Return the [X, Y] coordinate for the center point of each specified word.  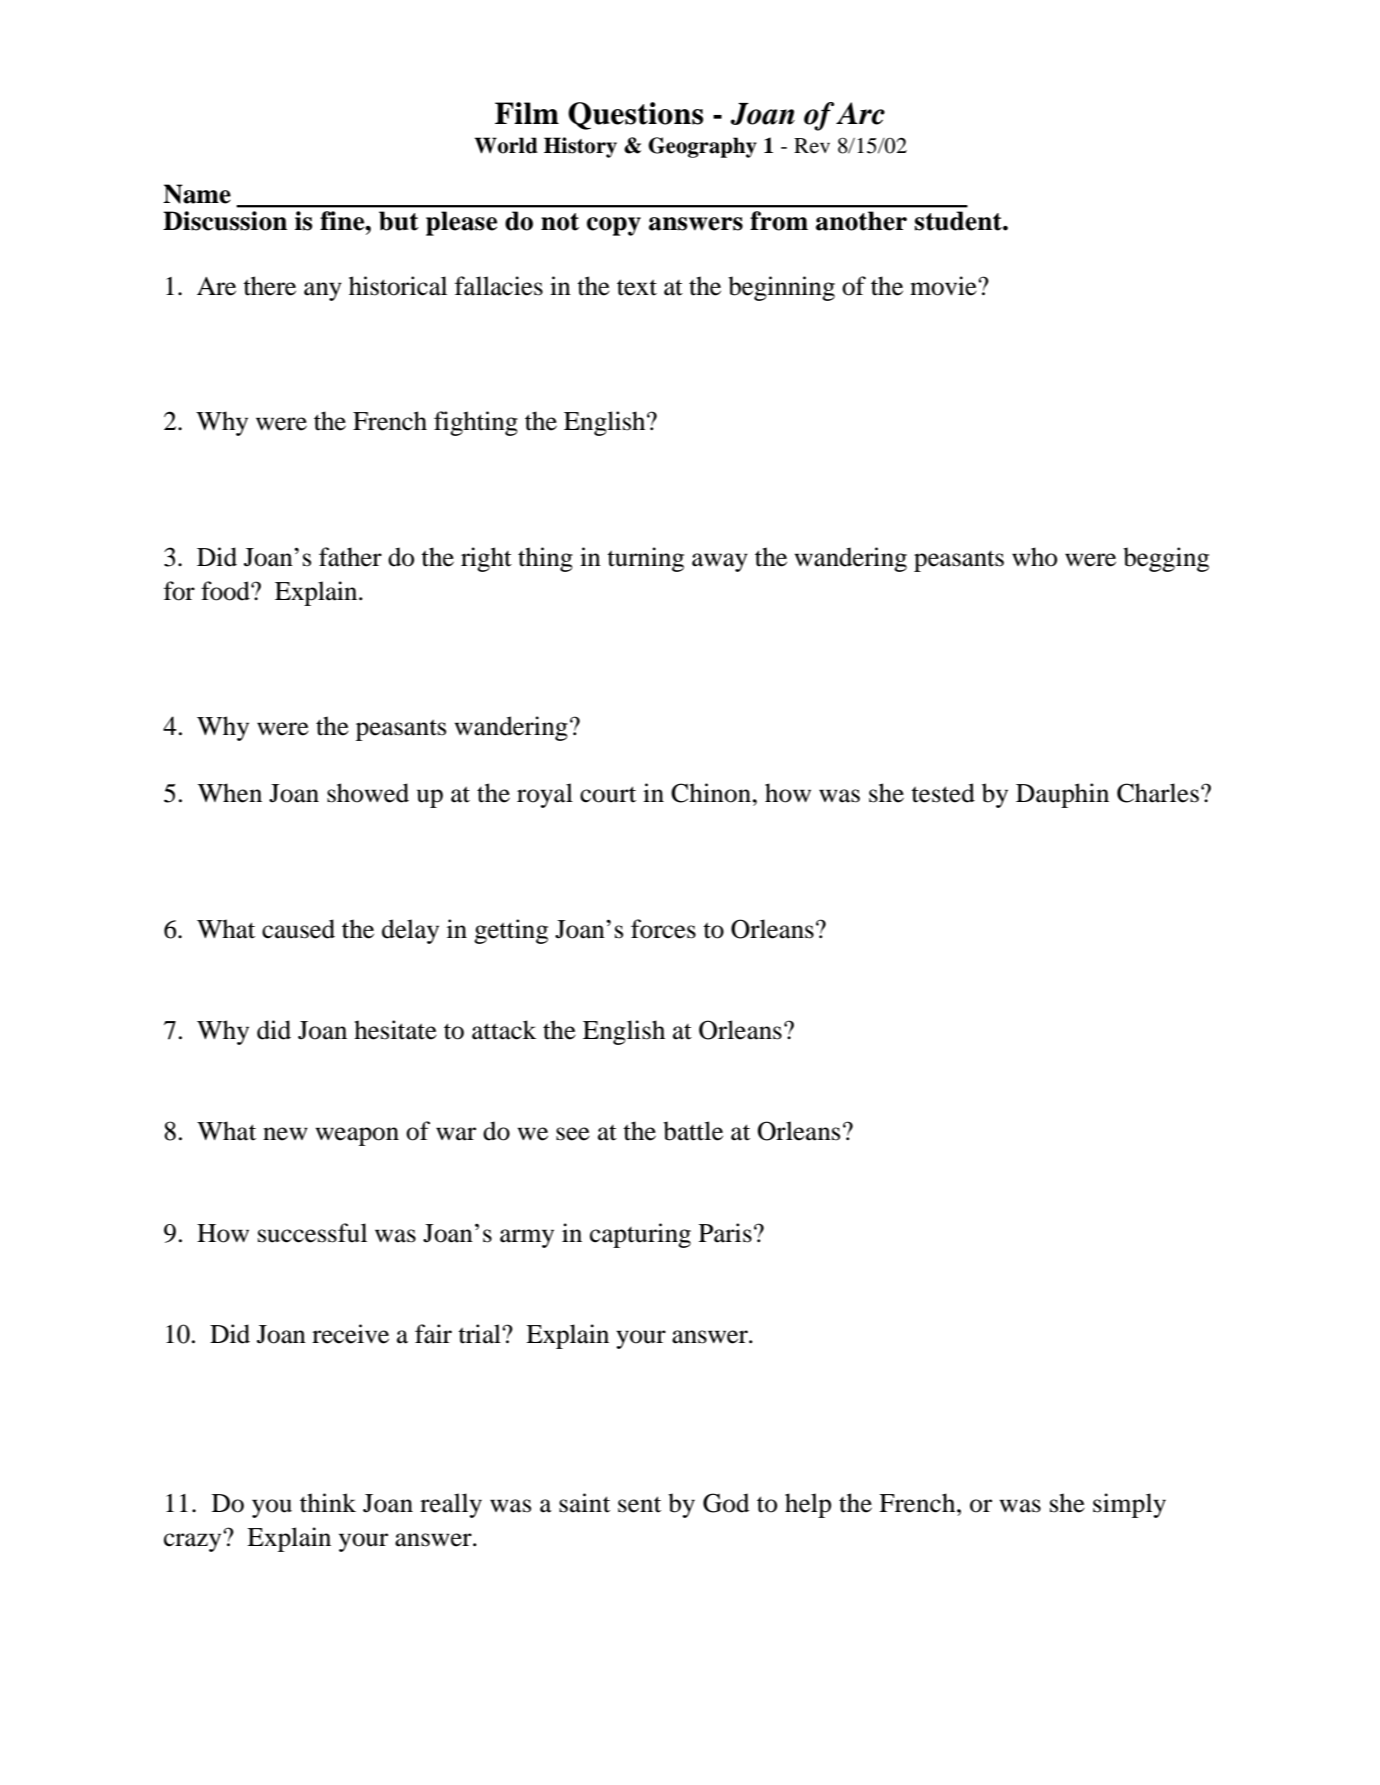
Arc [860, 113]
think [328, 1503]
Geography [702, 147]
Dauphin [1062, 795]
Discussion [225, 221]
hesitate [395, 1030]
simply [1129, 1505]
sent [639, 1504]
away [720, 562]
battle [693, 1131]
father [350, 557]
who [1034, 557]
